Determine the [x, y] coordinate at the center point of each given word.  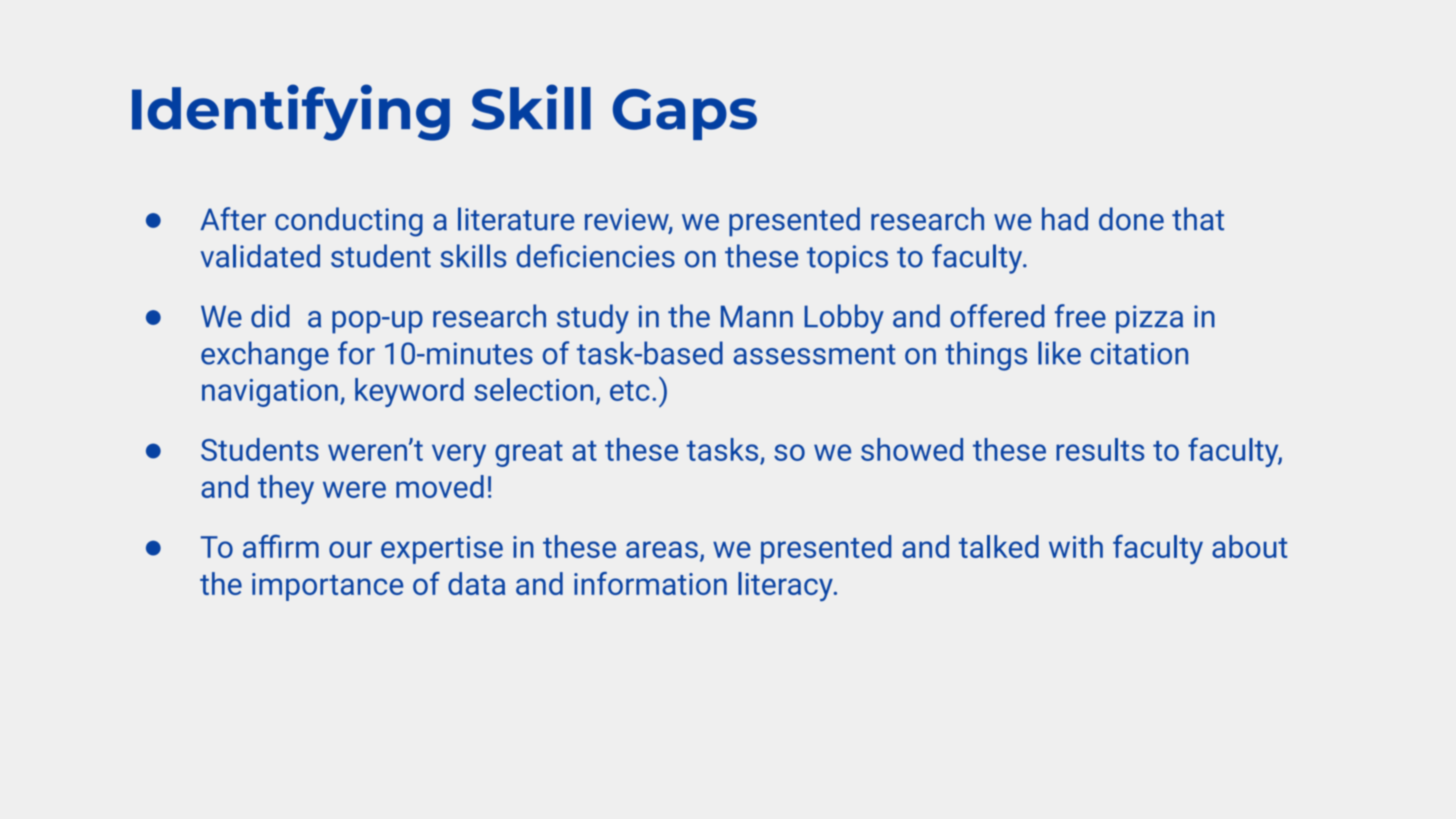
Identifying [291, 112]
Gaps [685, 114]
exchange [265, 356]
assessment [815, 354]
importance [327, 587]
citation [1139, 353]
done [1131, 219]
